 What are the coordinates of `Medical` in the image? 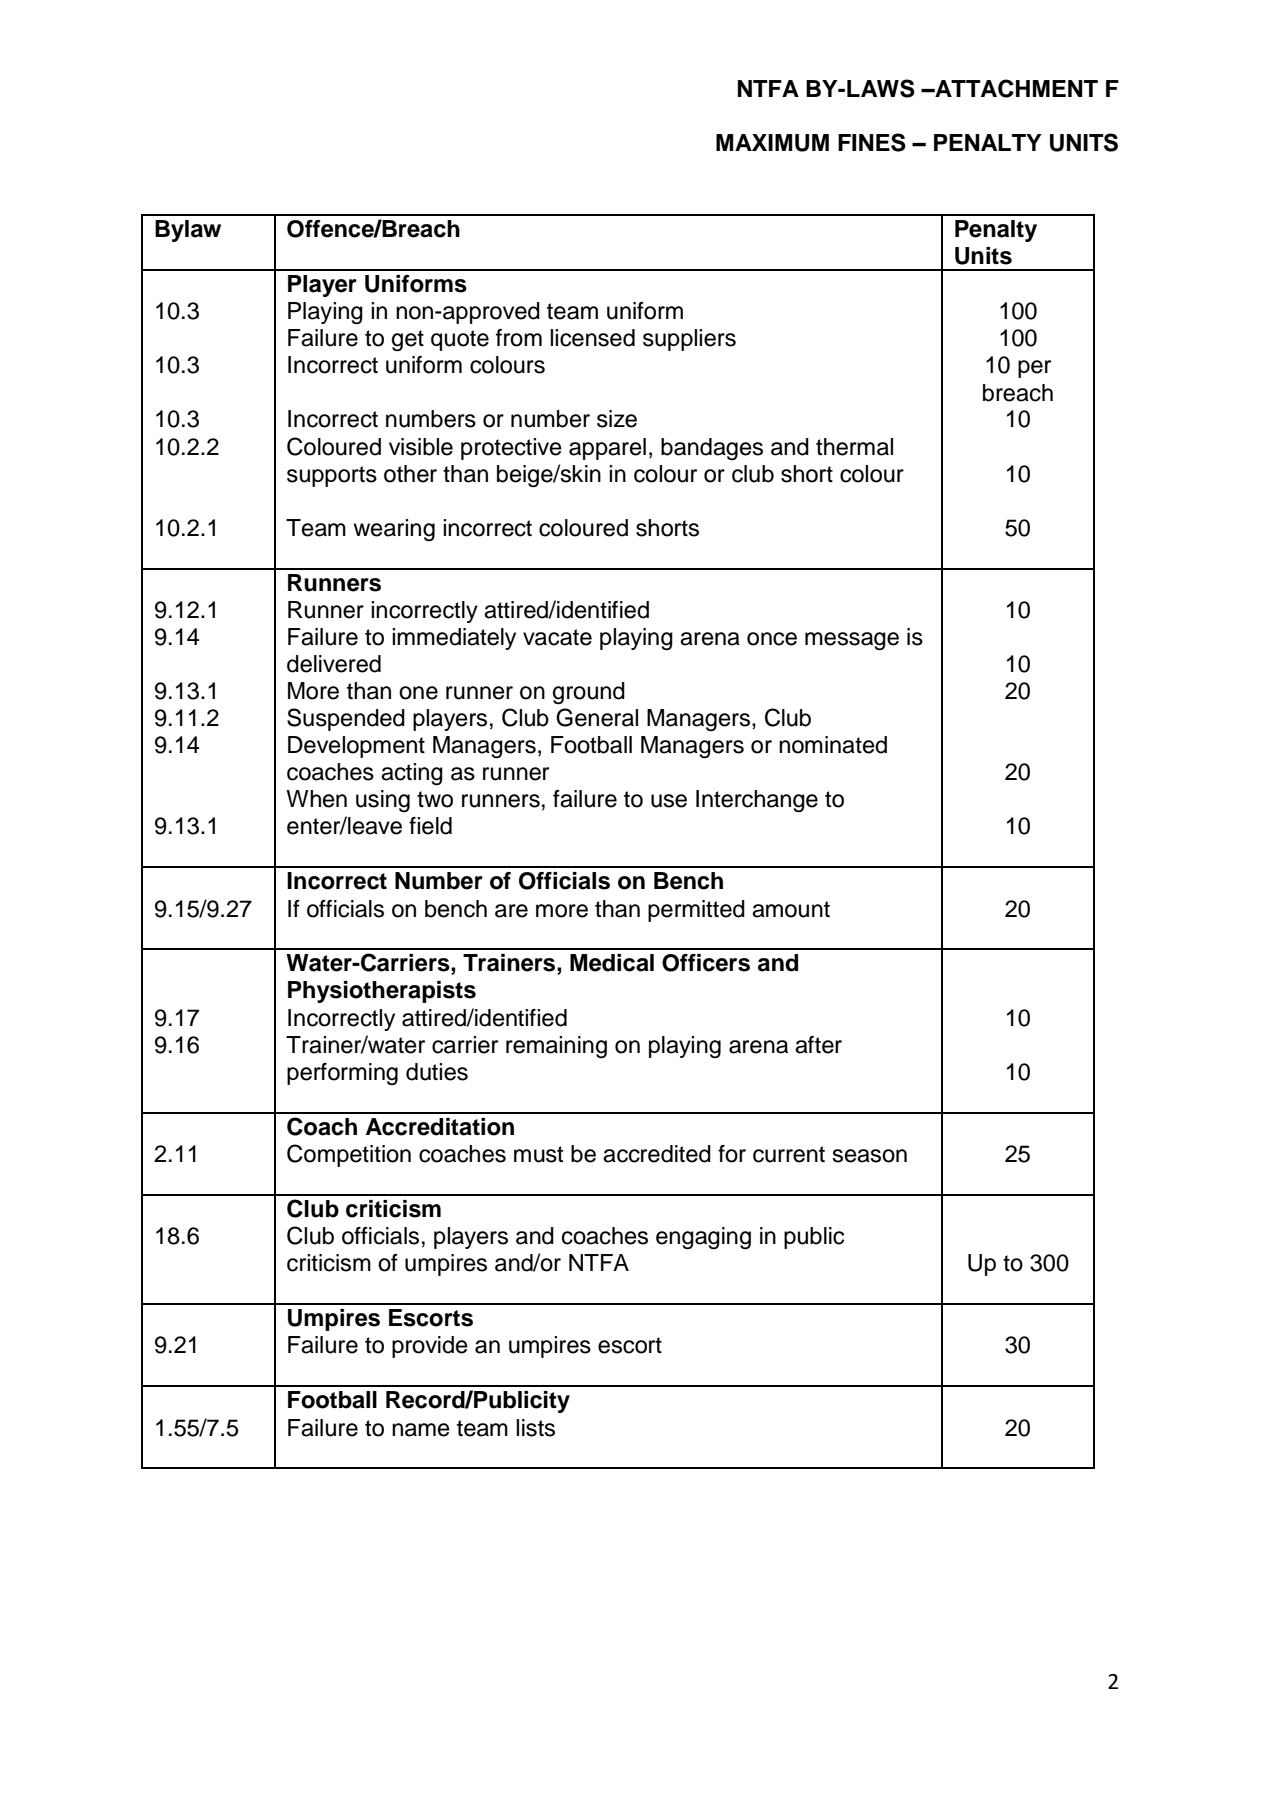 It's located at (612, 963).
